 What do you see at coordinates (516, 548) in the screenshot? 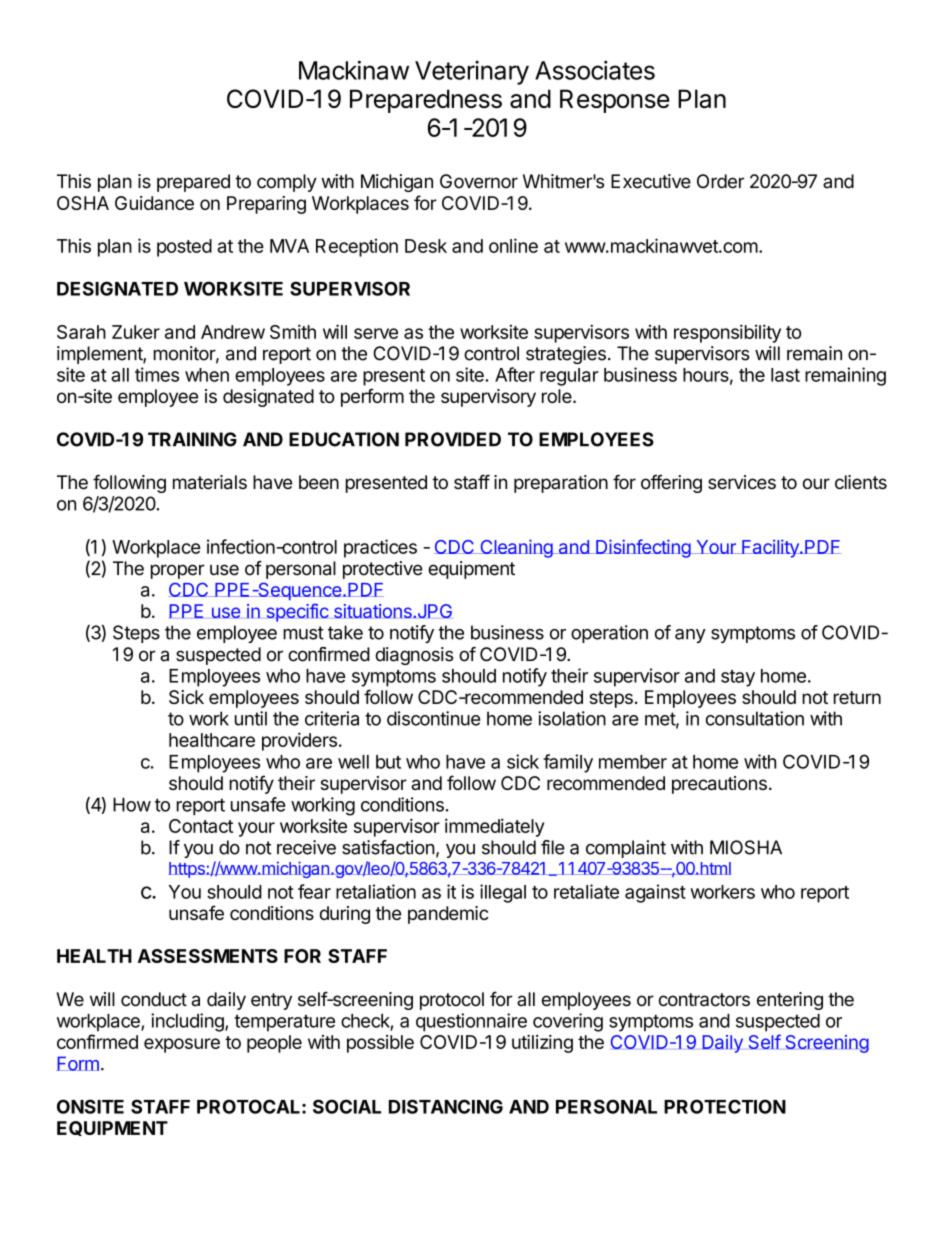
I see `Cleaning` at bounding box center [516, 548].
